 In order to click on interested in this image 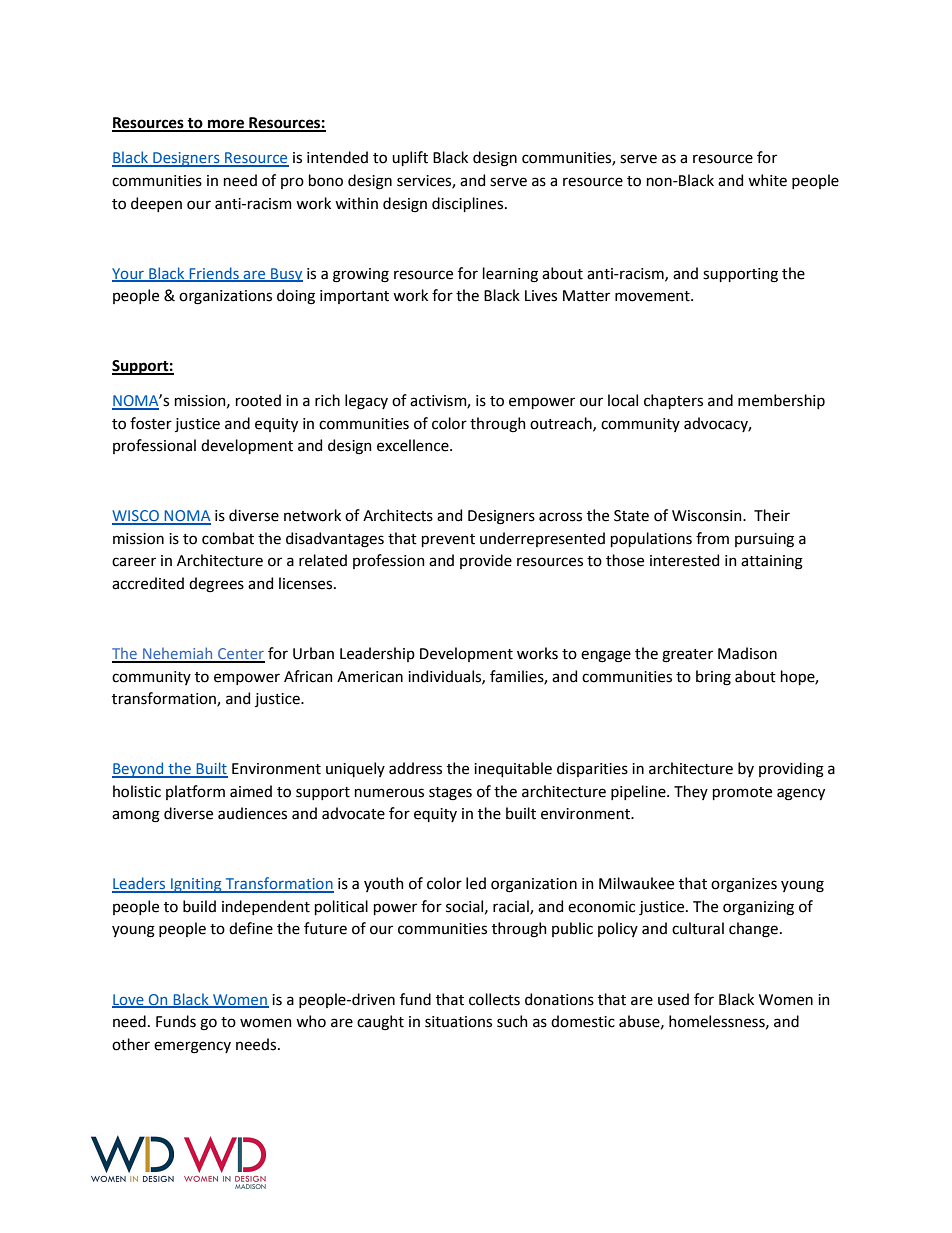, I will do `click(684, 560)`.
